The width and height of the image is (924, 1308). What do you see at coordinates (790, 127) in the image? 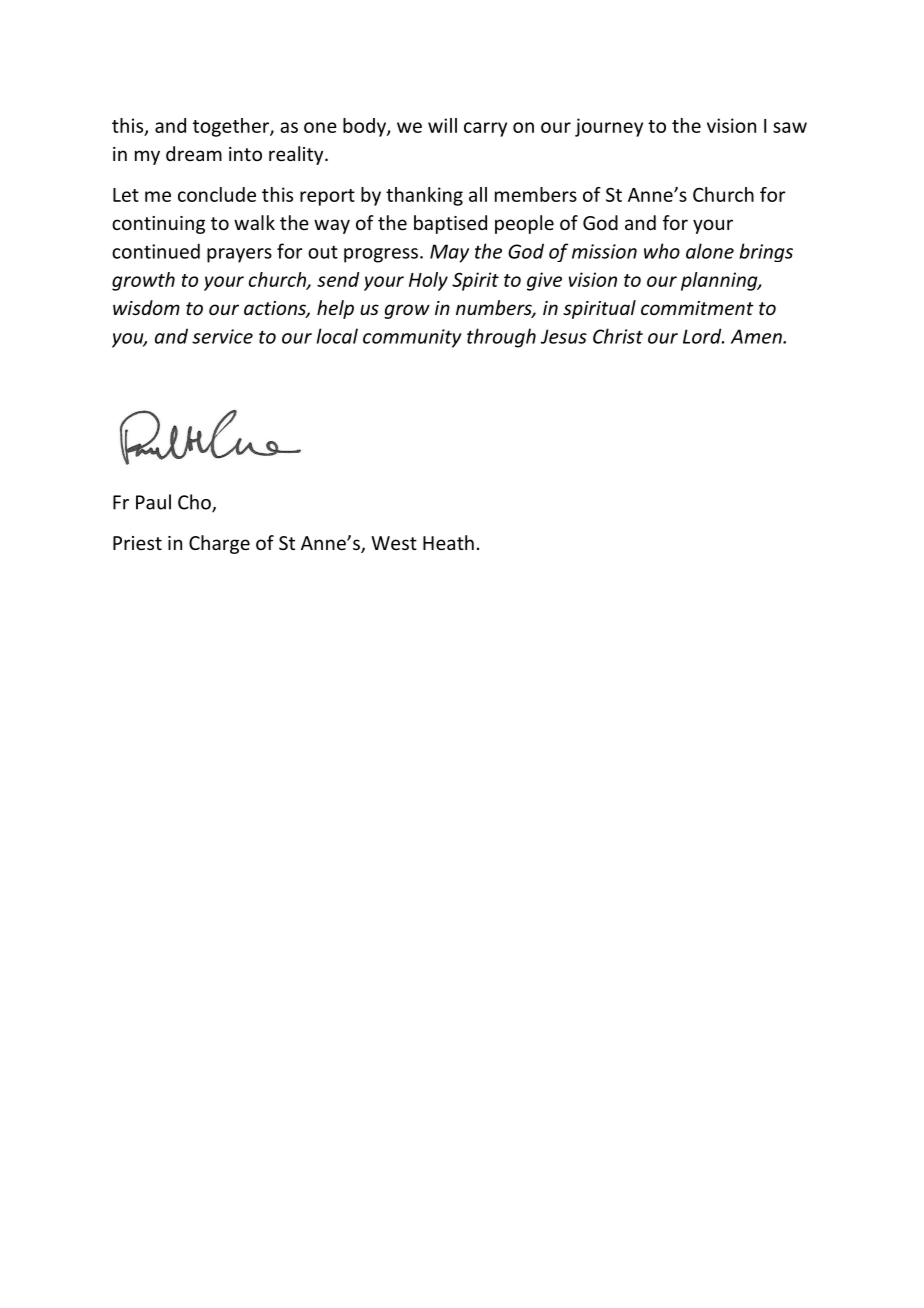
I see `saw` at bounding box center [790, 127].
